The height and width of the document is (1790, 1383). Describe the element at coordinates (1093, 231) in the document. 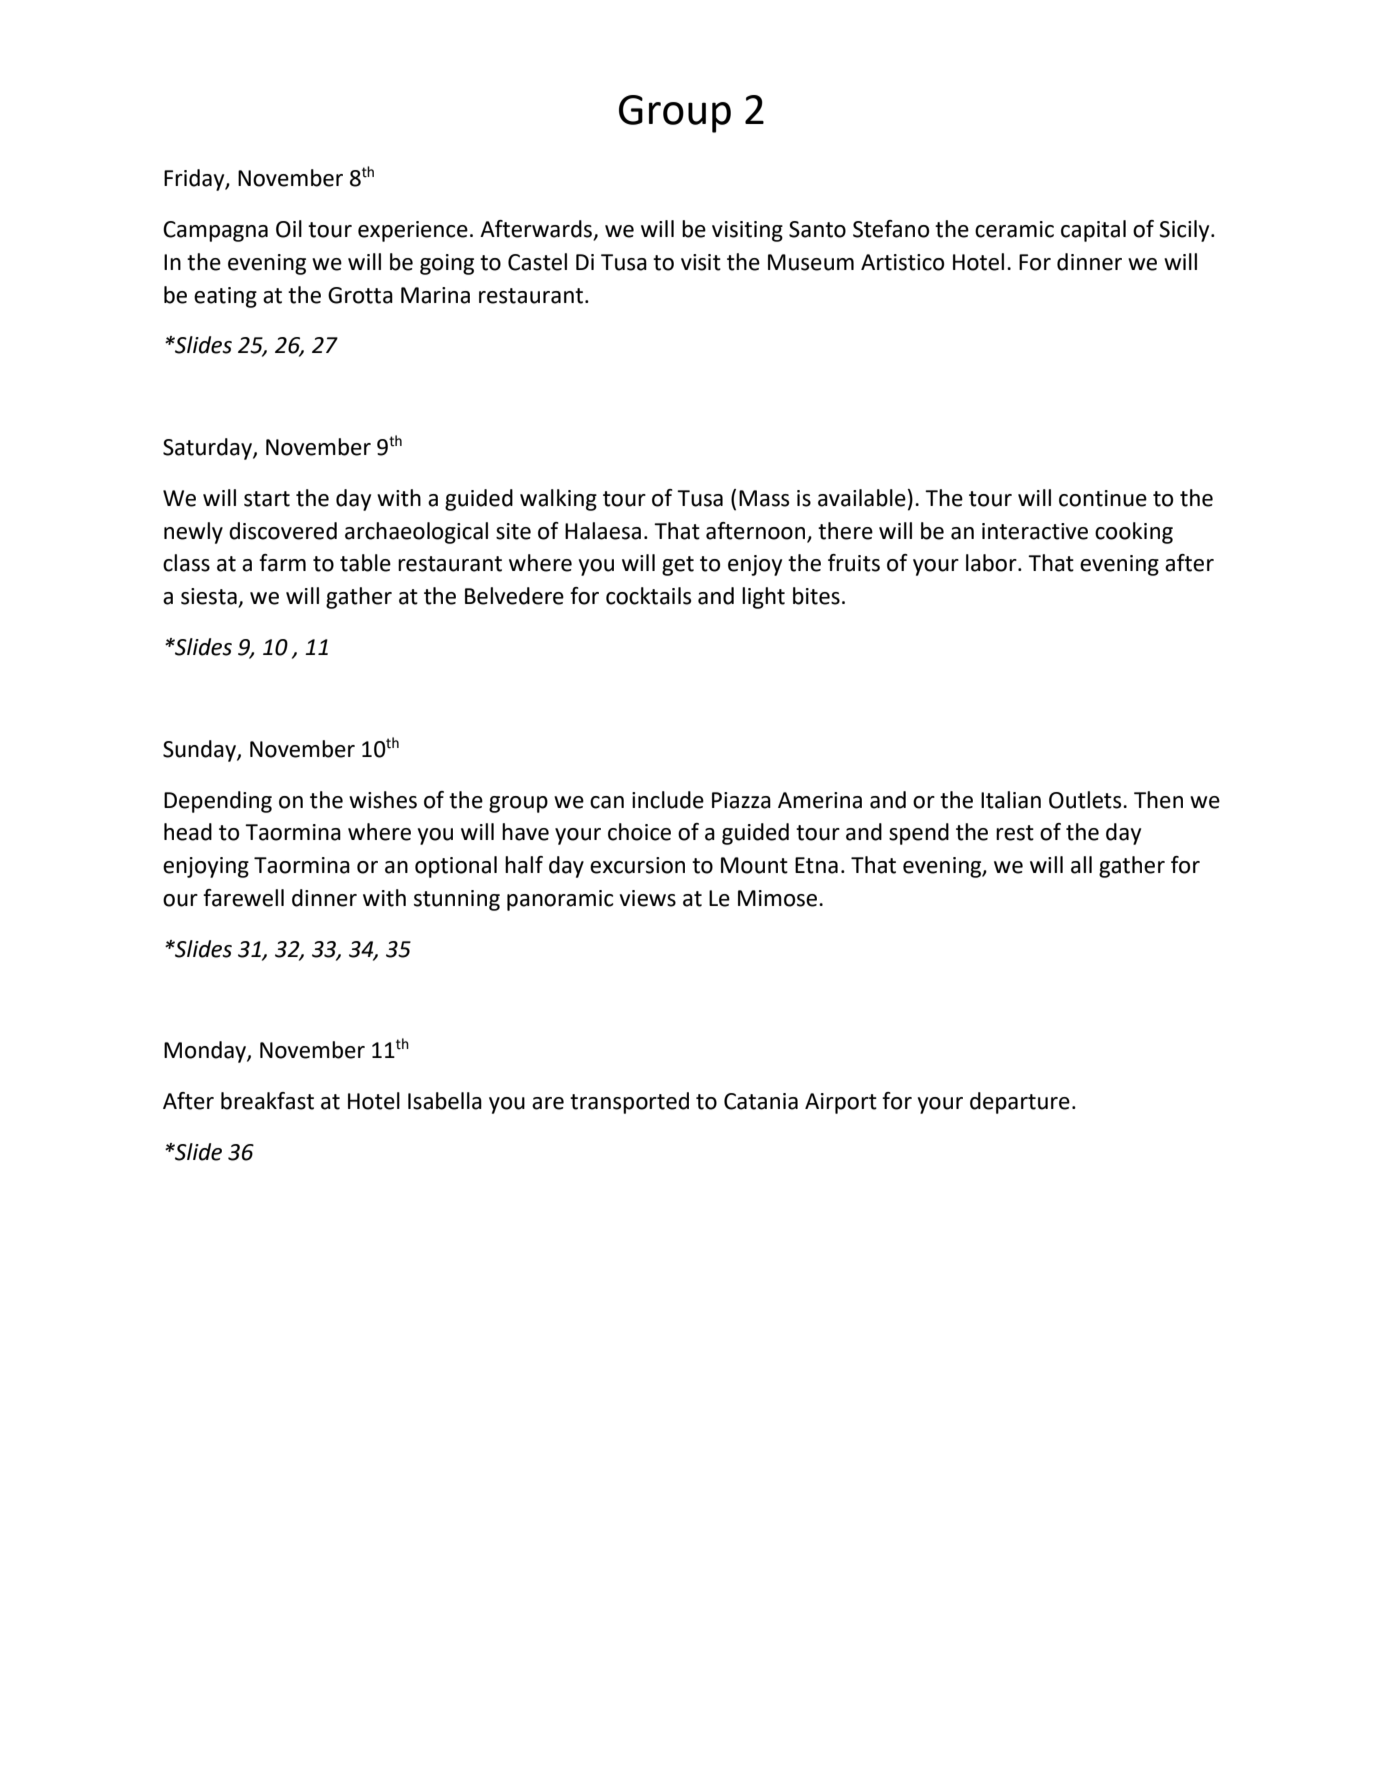

I see `capital` at that location.
